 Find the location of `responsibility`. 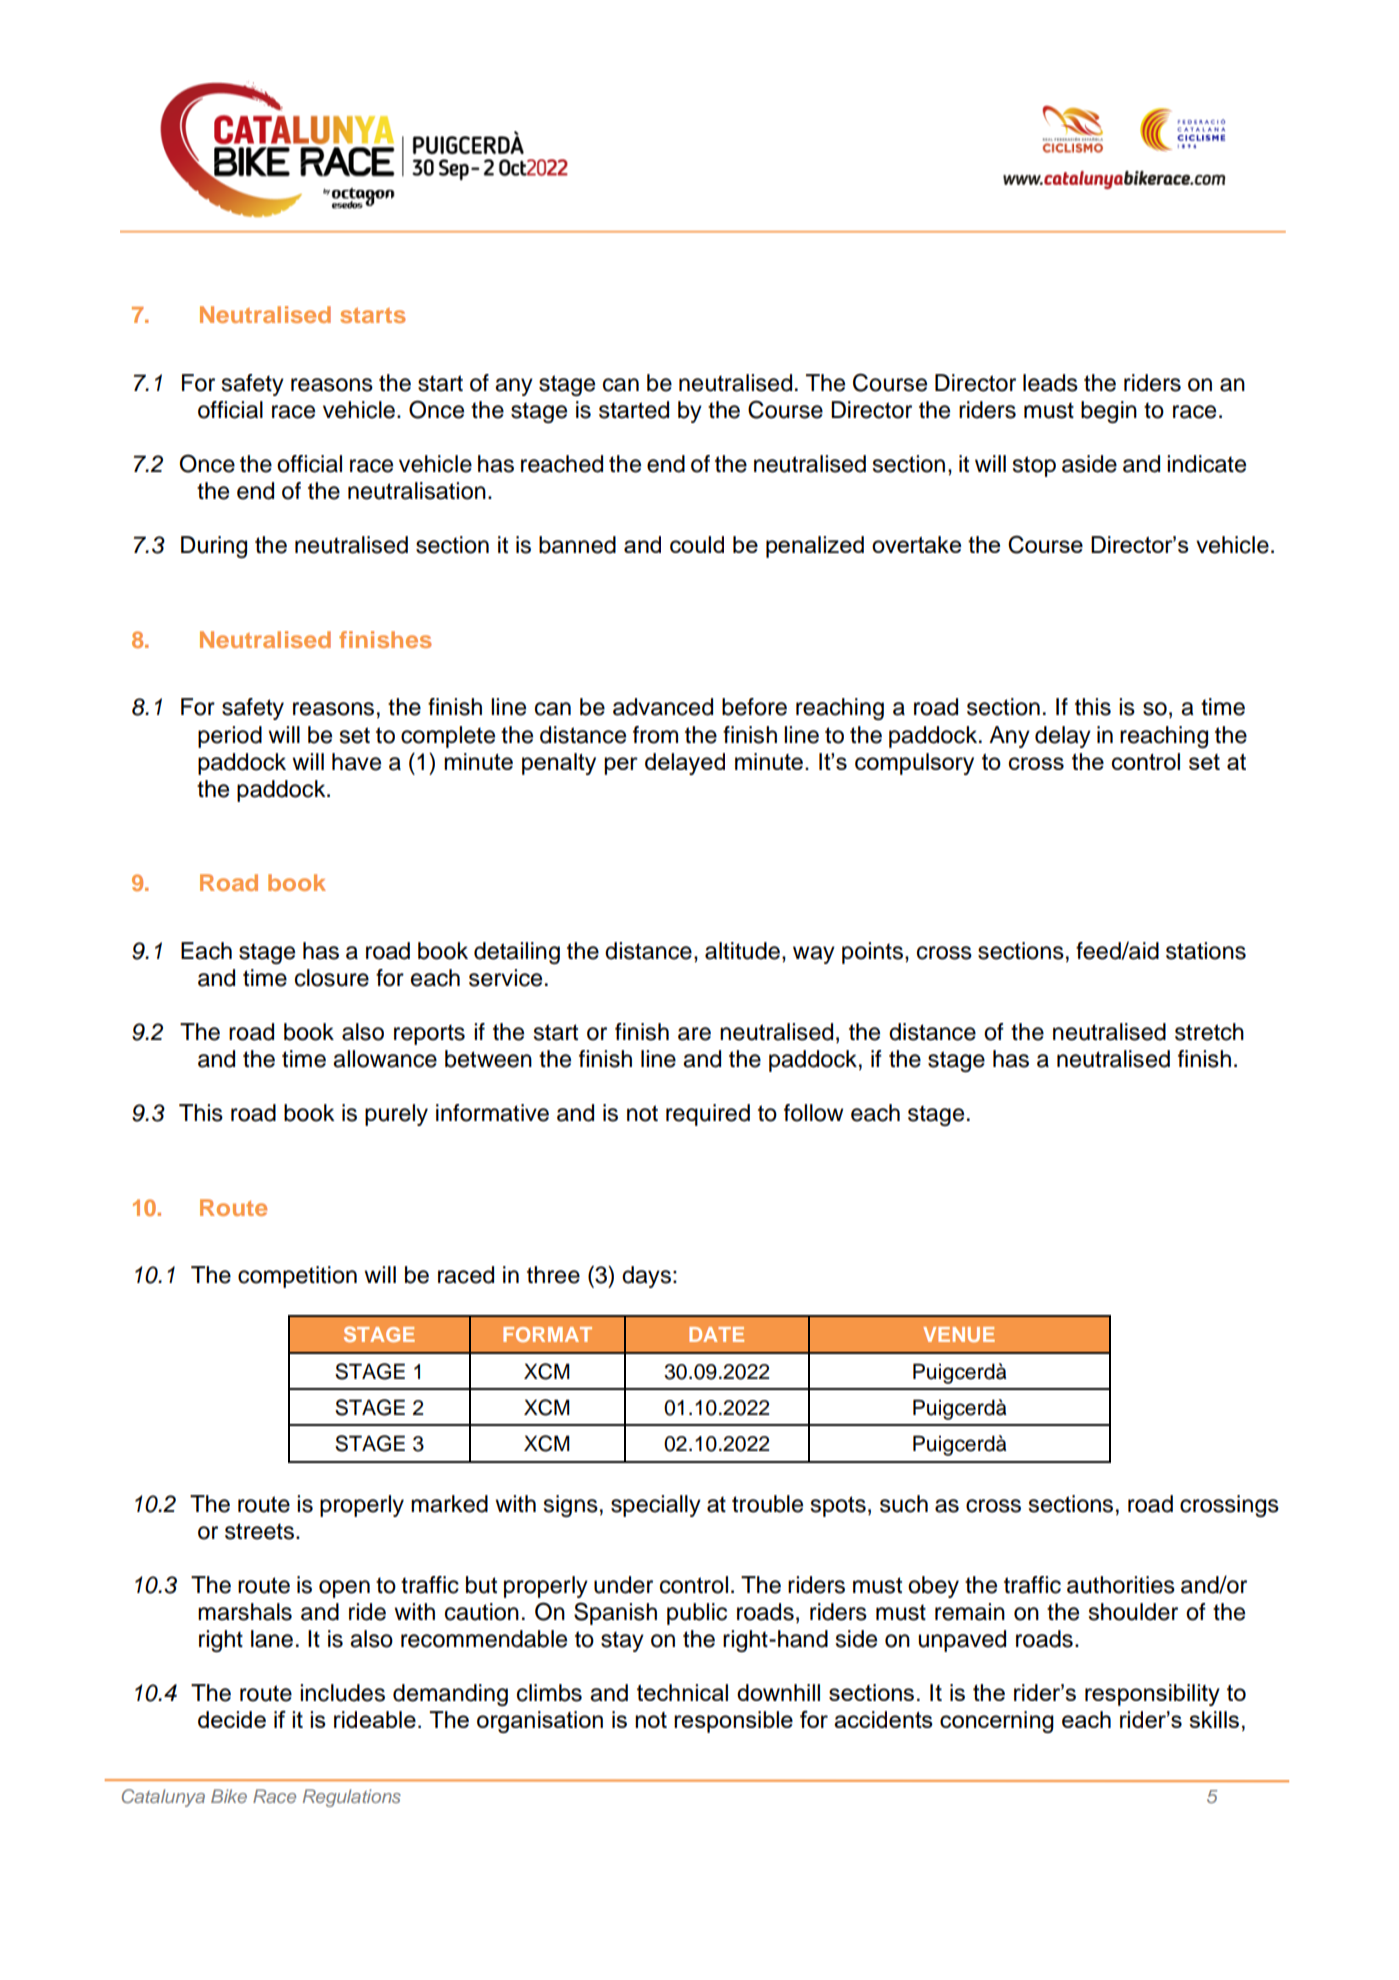

responsibility is located at coordinates (1152, 1695).
